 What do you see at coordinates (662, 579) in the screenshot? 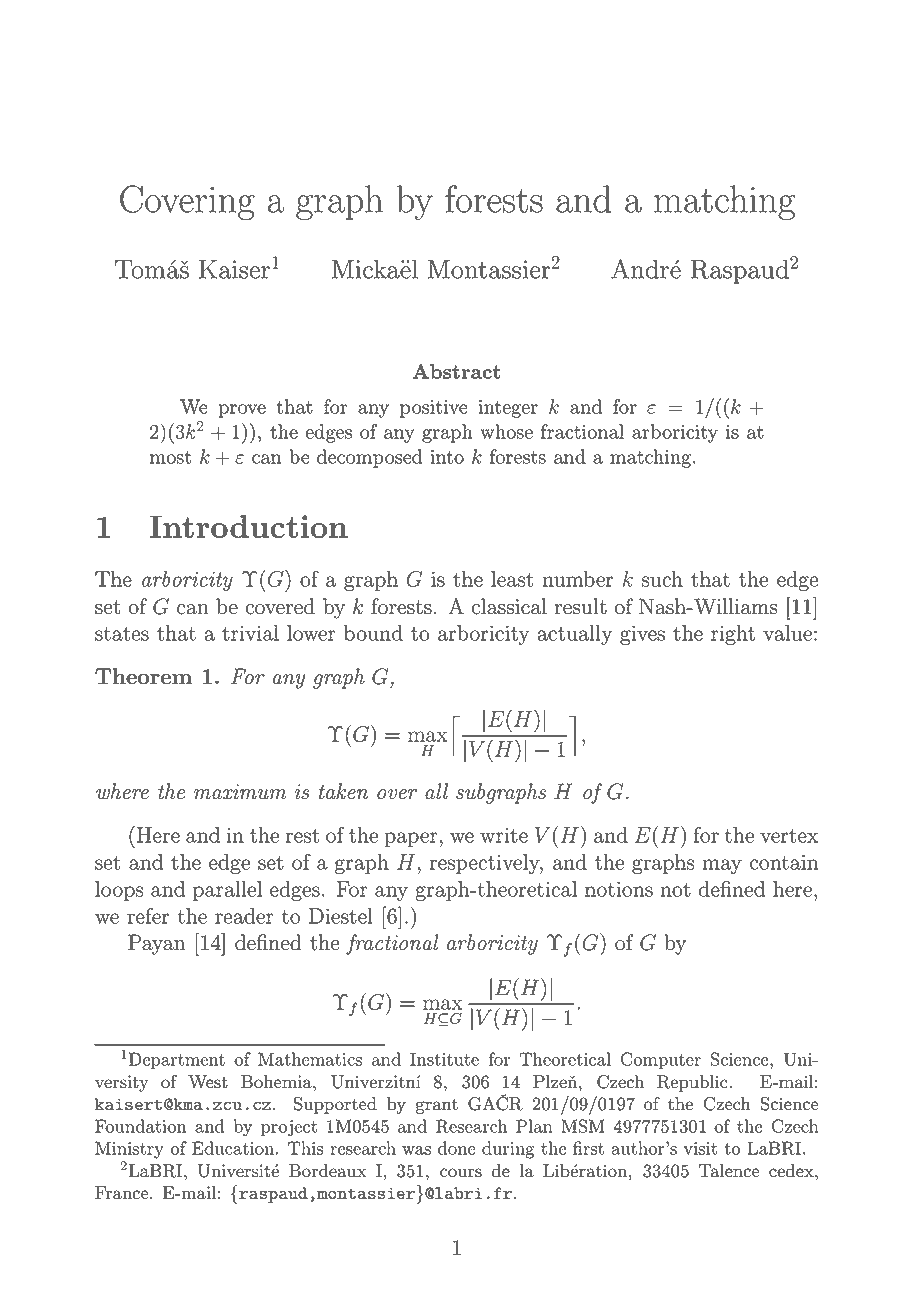
I see `such` at bounding box center [662, 579].
